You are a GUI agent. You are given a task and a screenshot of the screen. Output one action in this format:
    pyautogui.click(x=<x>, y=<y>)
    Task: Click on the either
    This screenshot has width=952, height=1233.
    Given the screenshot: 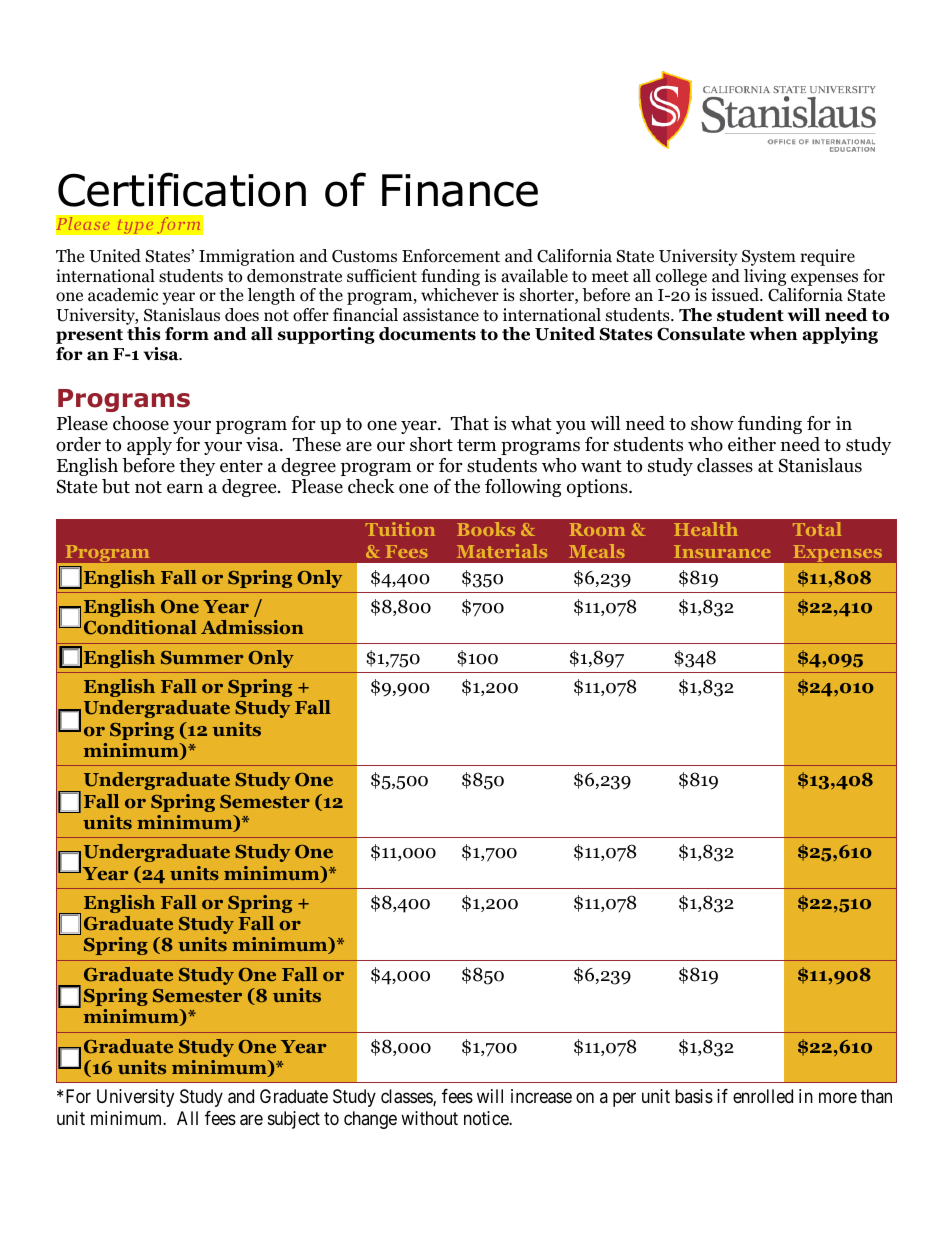 What is the action you would take?
    pyautogui.click(x=752, y=444)
